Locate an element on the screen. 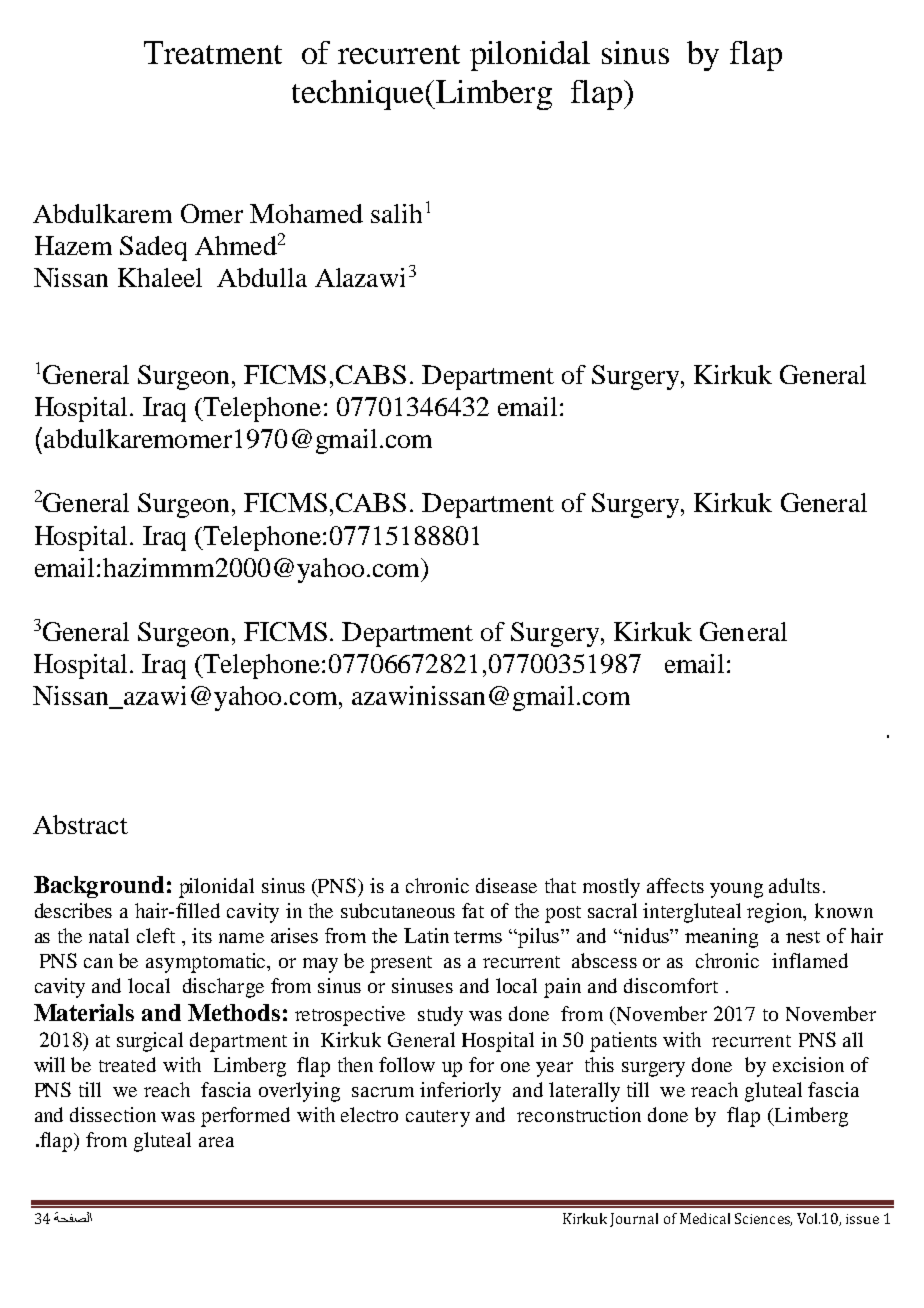  disease is located at coordinates (506, 885).
